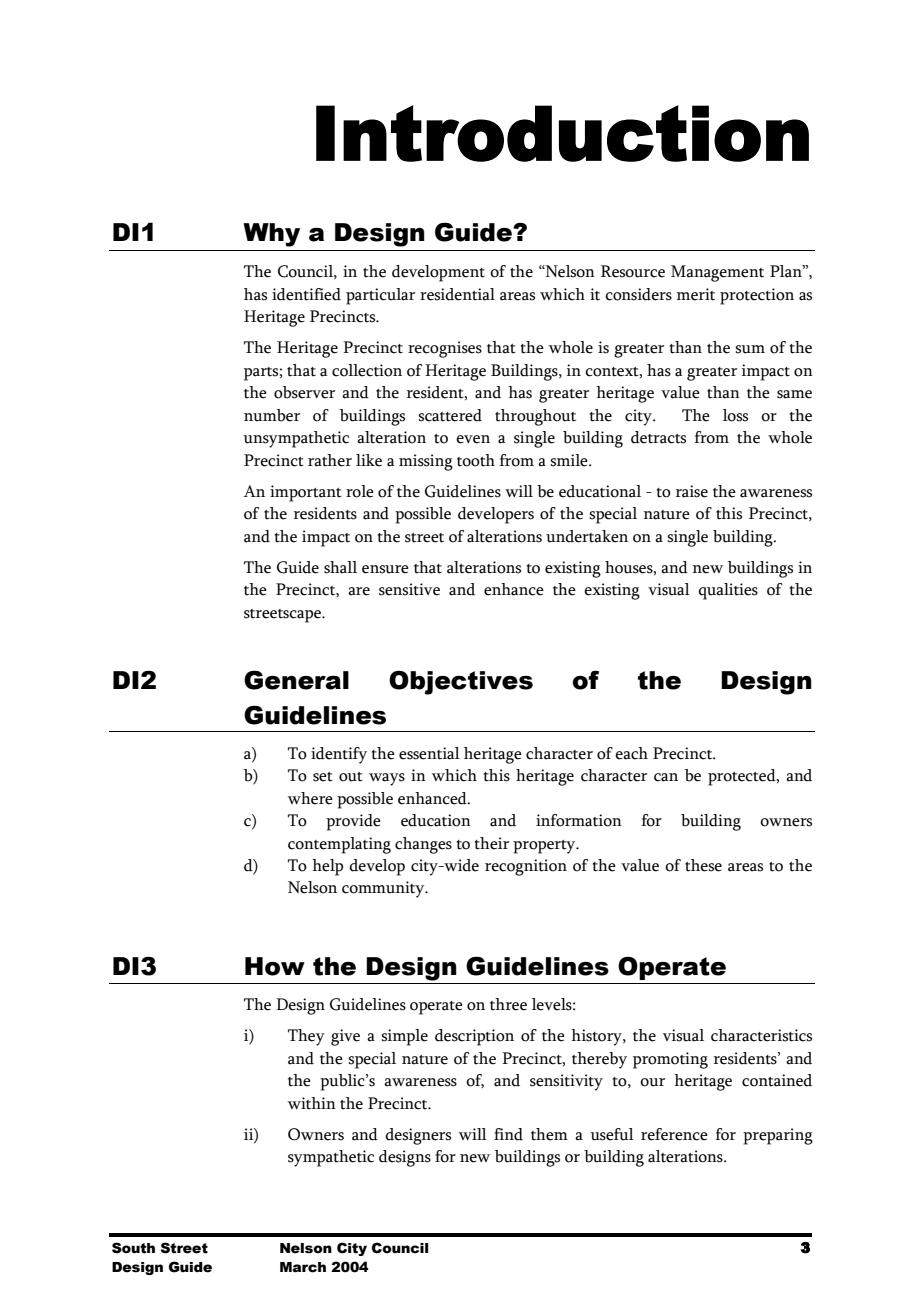 The image size is (924, 1307). What do you see at coordinates (296, 680) in the page?
I see `General` at bounding box center [296, 680].
